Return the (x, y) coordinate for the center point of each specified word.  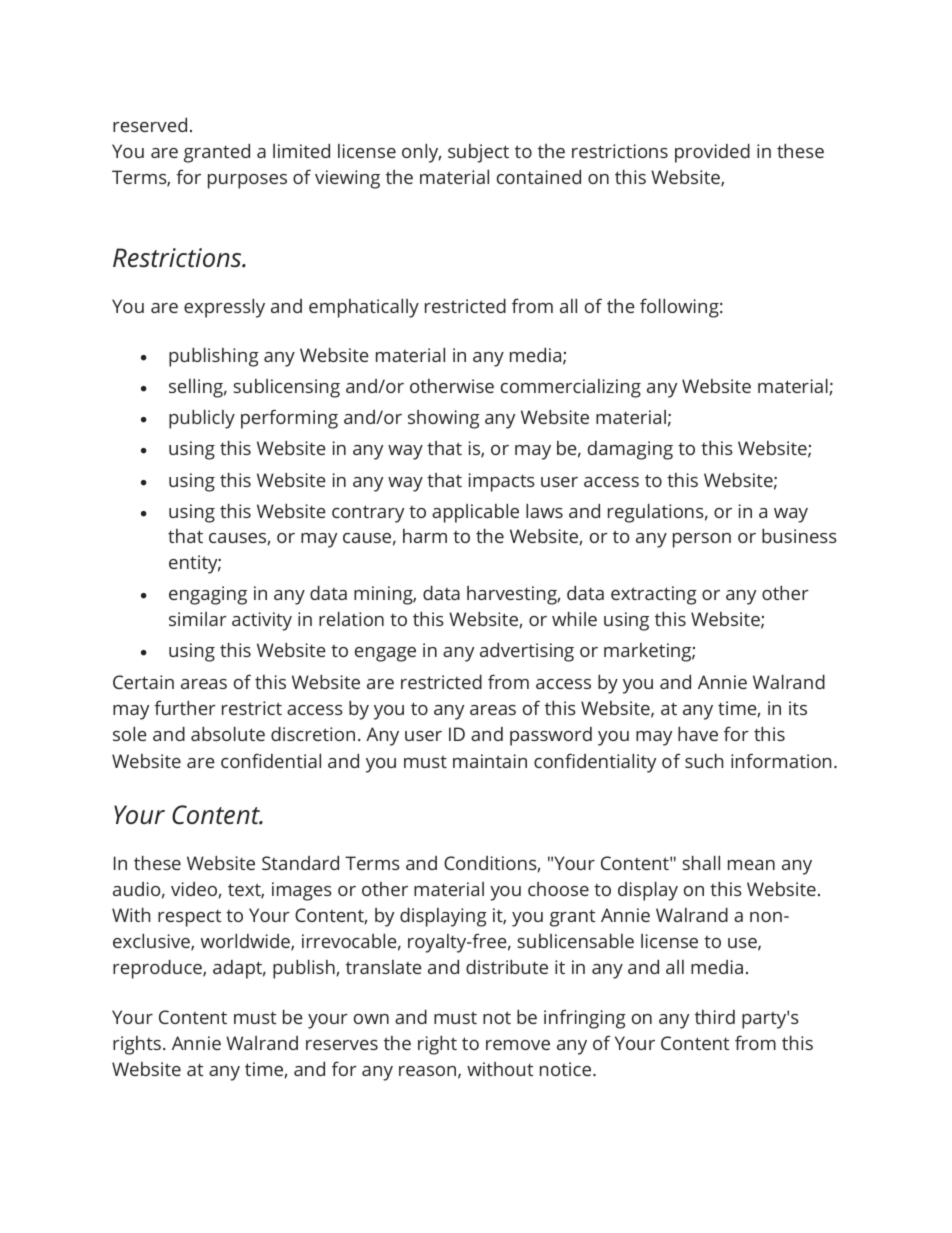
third (715, 1017)
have (698, 734)
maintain (490, 761)
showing (444, 419)
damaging (630, 450)
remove (518, 1045)
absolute (228, 734)
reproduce (158, 969)
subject (478, 153)
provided (712, 153)
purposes (247, 181)
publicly (202, 419)
